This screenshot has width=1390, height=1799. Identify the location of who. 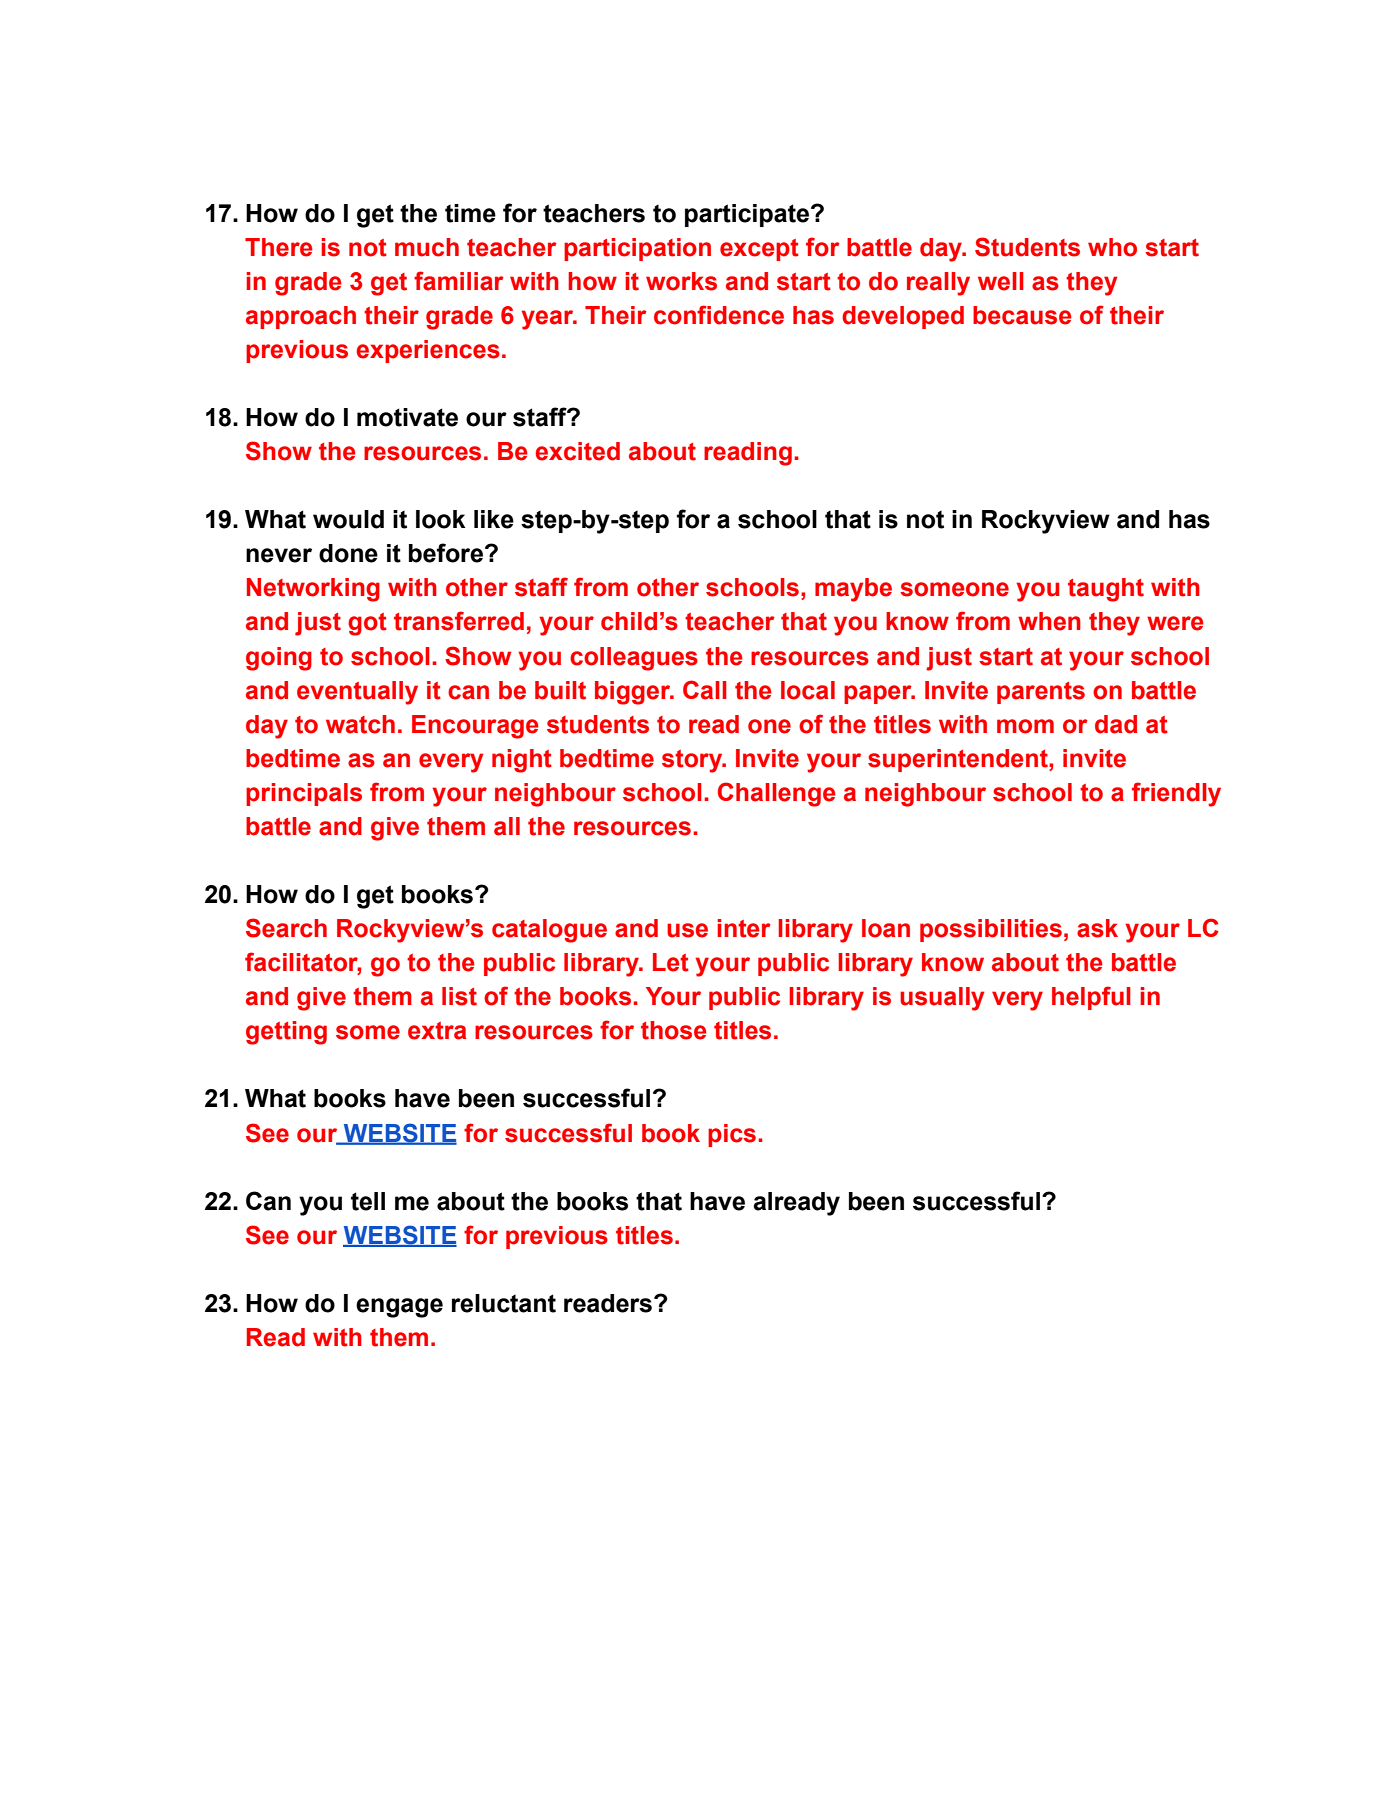
(1112, 247).
